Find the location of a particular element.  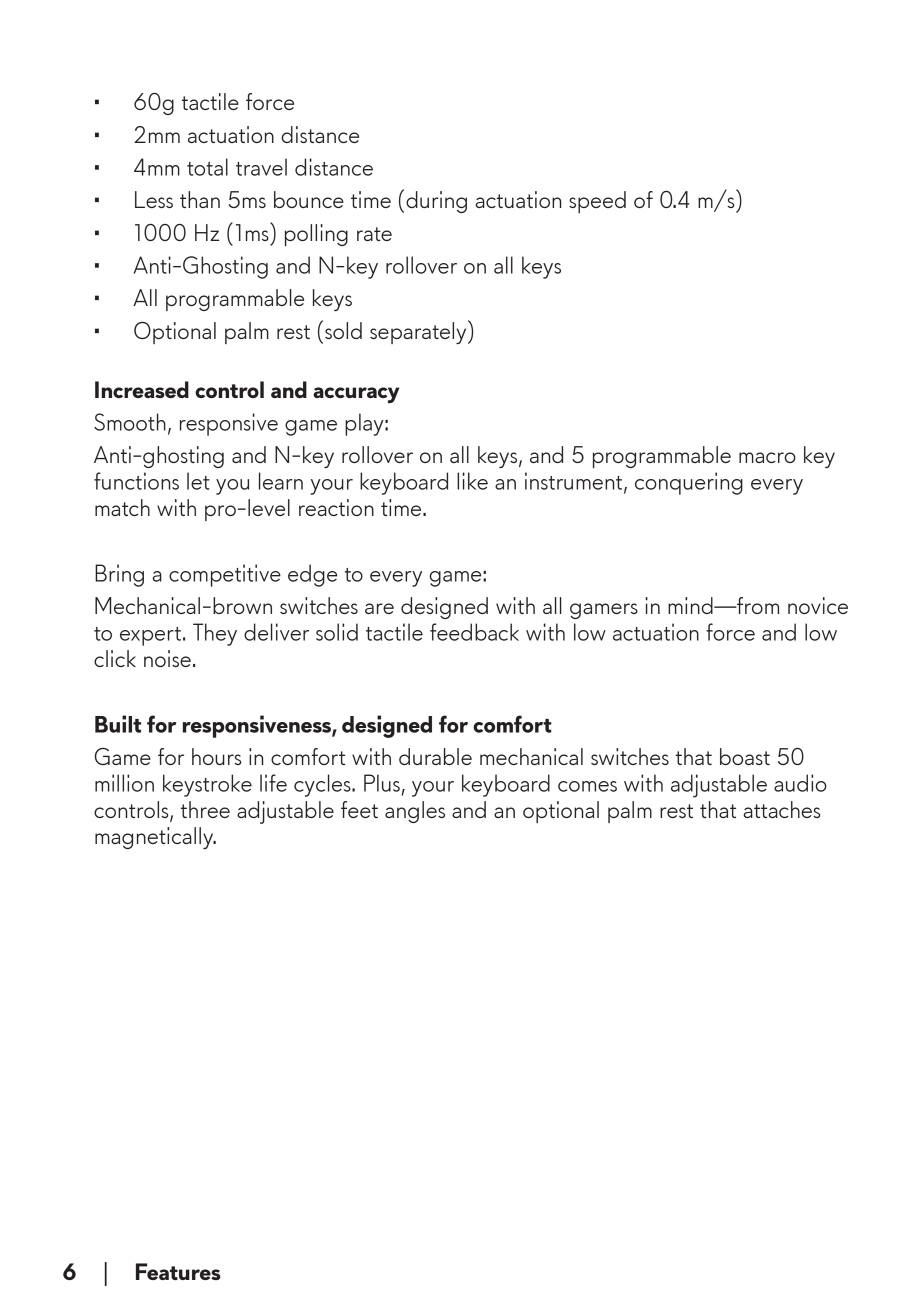

angles is located at coordinates (415, 812).
